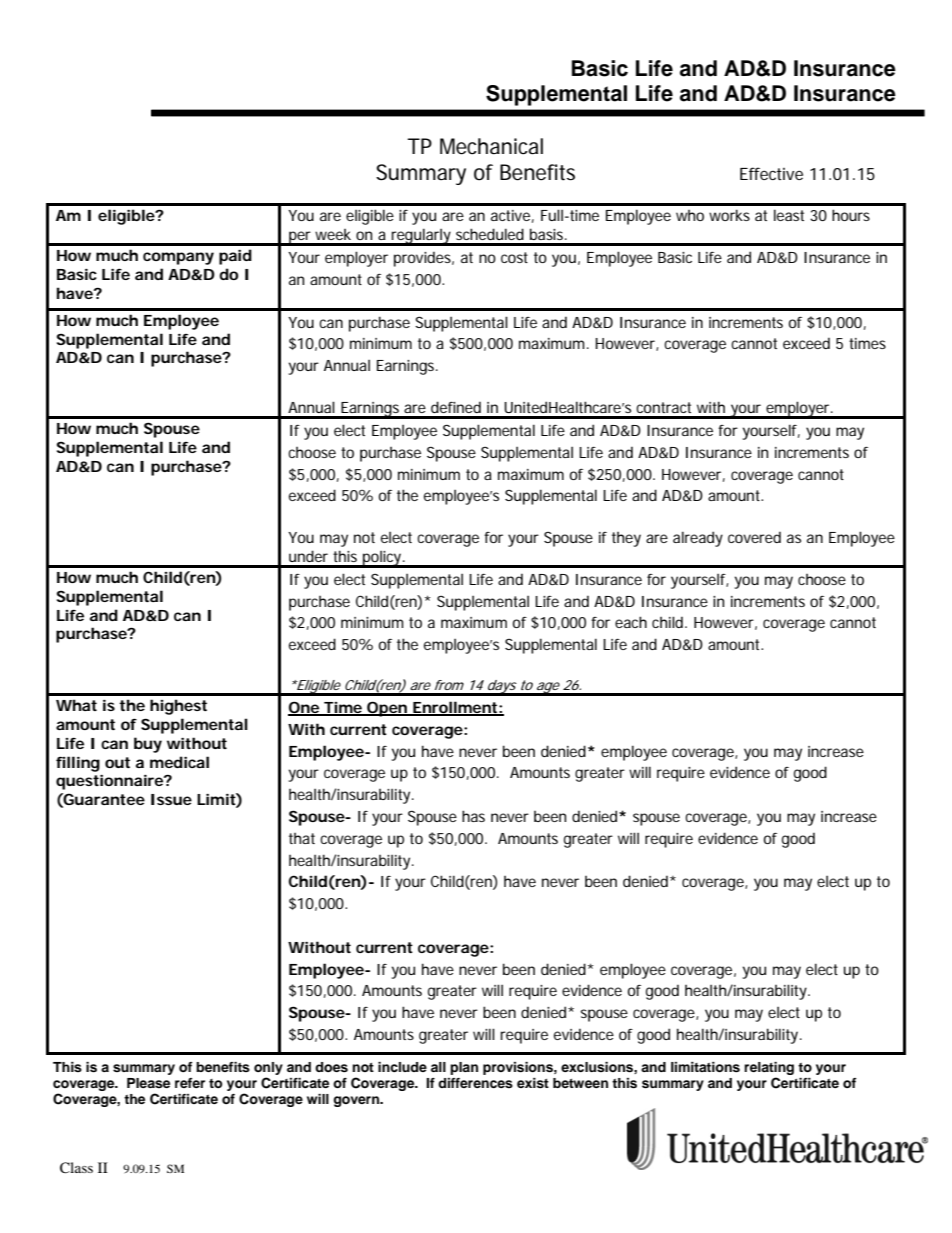 Image resolution: width=952 pixels, height=1233 pixels. I want to click on Mechanical, so click(491, 146).
